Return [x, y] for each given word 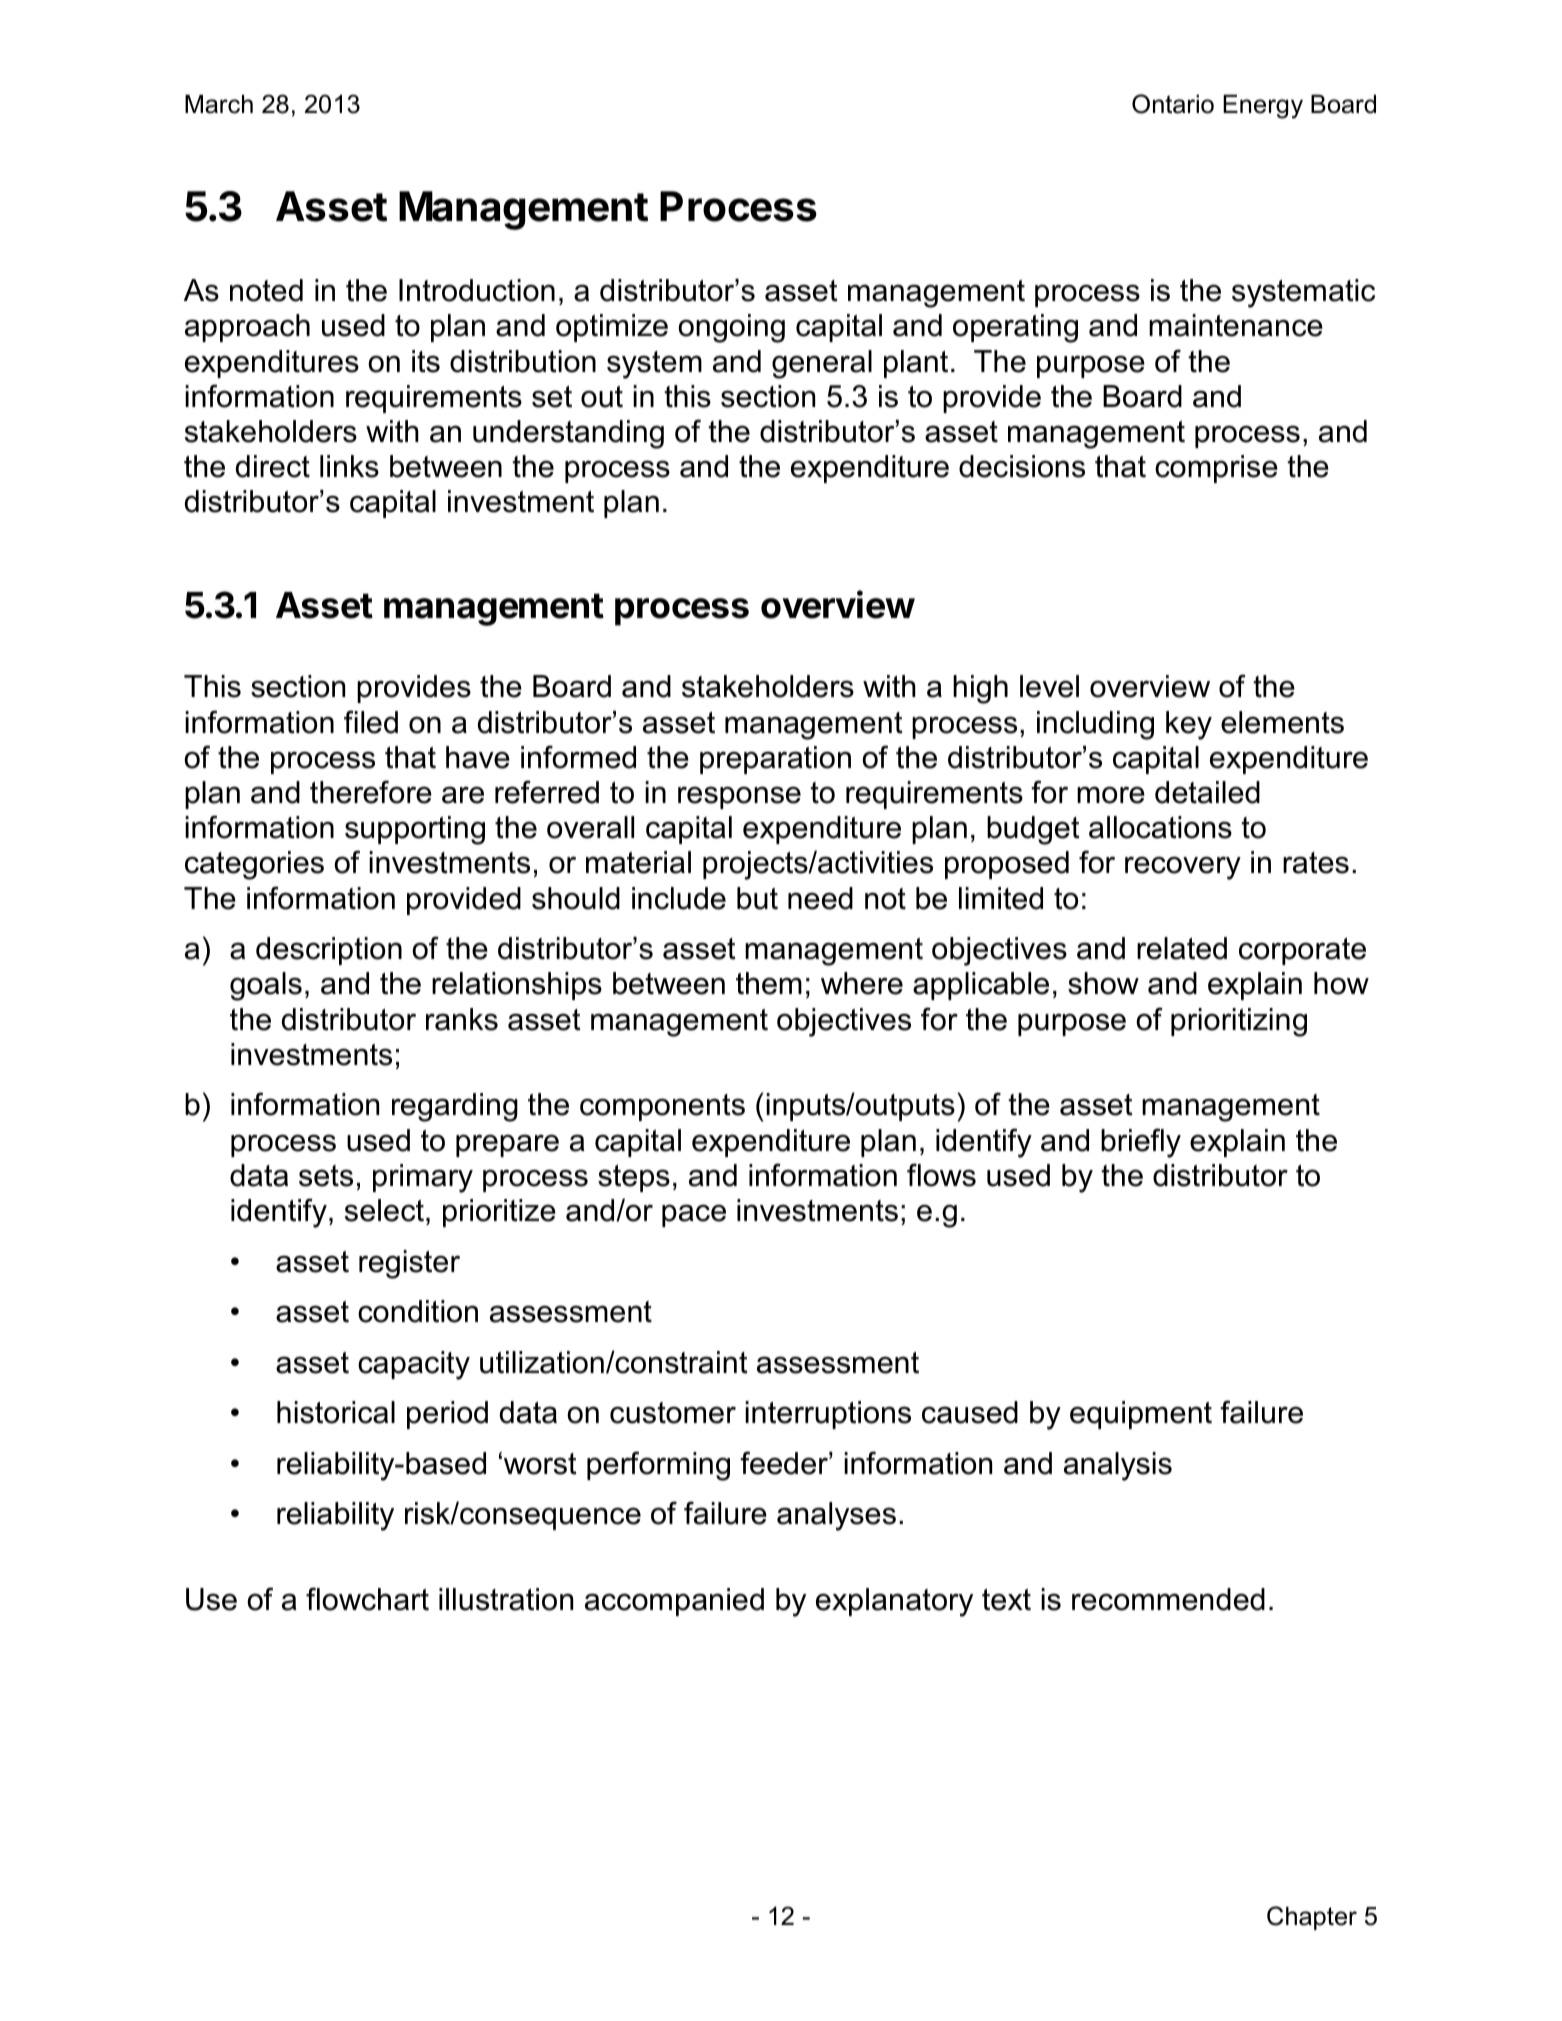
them [769, 983]
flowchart [367, 1599]
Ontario [1173, 104]
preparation [775, 760]
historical [336, 1412]
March [219, 104]
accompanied [674, 1602]
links [349, 466]
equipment [1141, 1415]
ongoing [731, 328]
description [329, 951]
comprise [1216, 469]
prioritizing [1239, 1022]
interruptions [828, 1415]
